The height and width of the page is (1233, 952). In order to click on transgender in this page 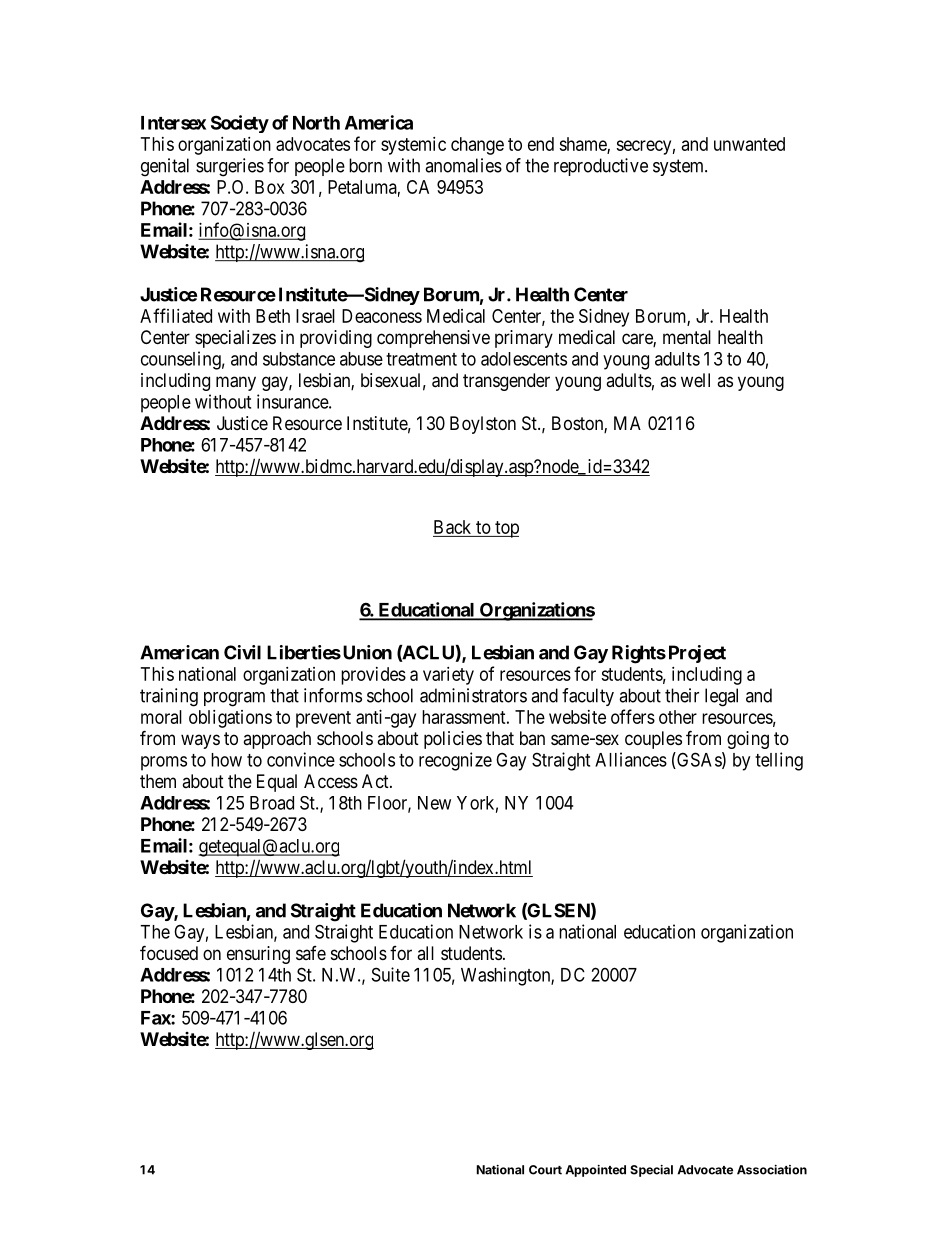, I will do `click(506, 382)`.
